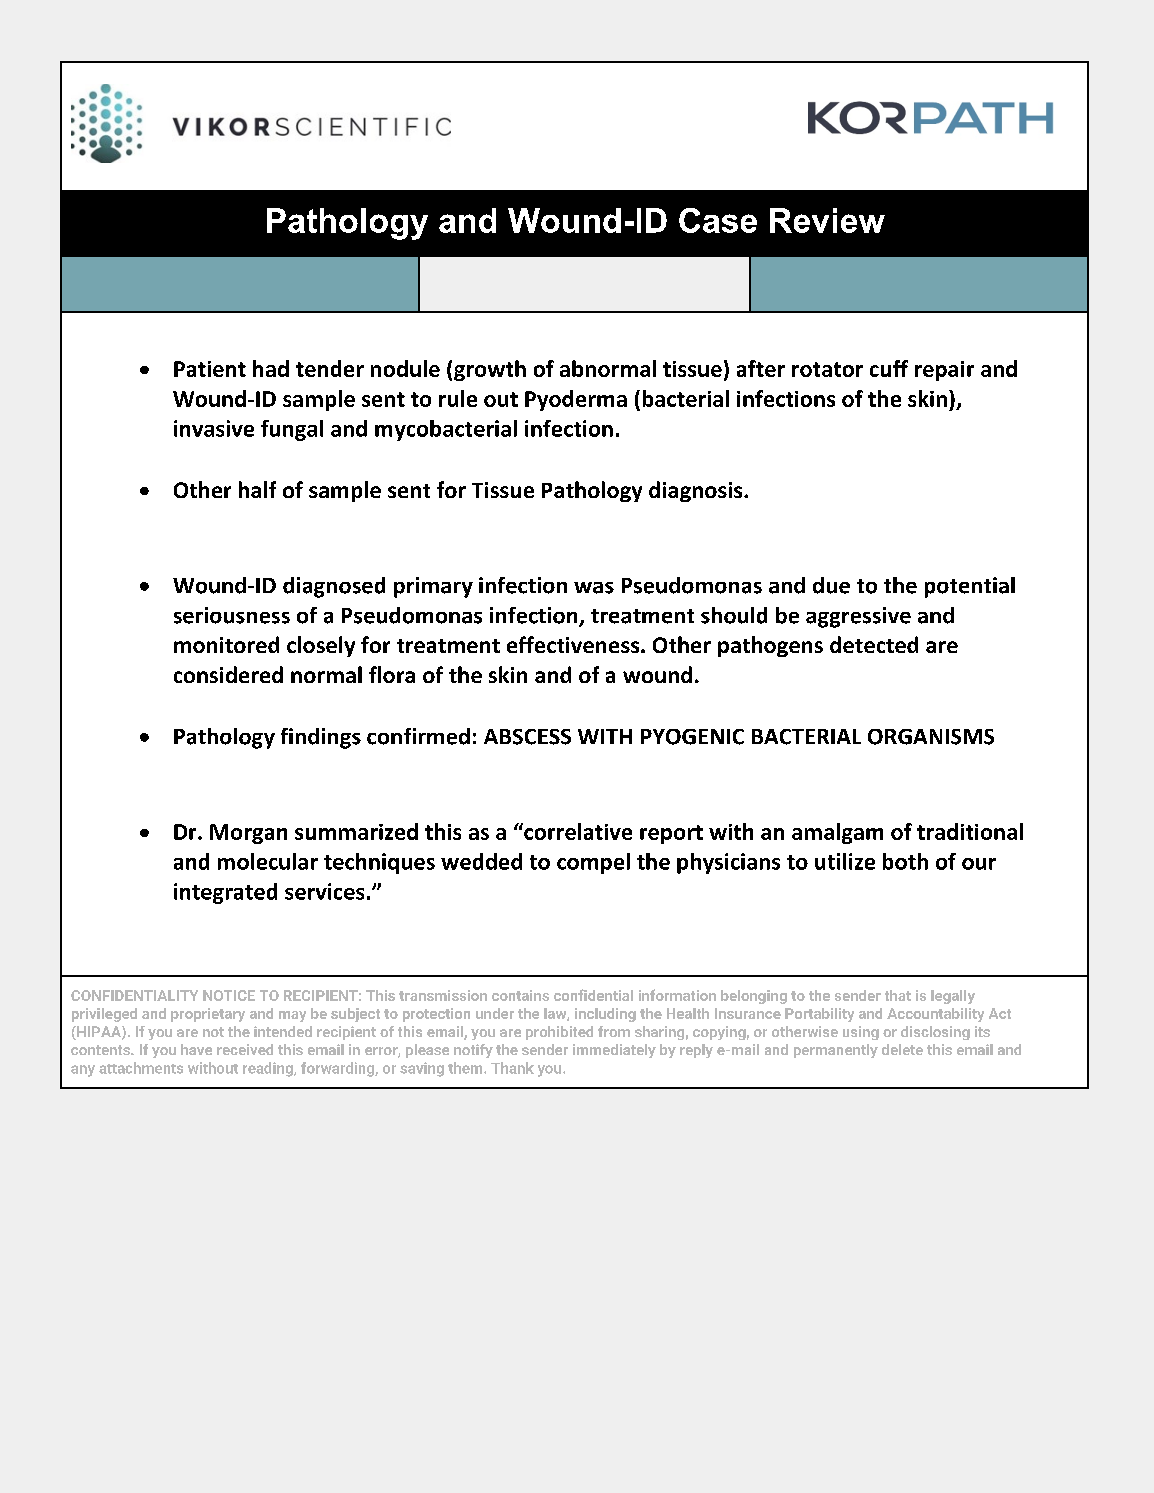 This document has height=1493, width=1154. Describe the element at coordinates (931, 737) in the document. I see `ORGANISMS` at that location.
